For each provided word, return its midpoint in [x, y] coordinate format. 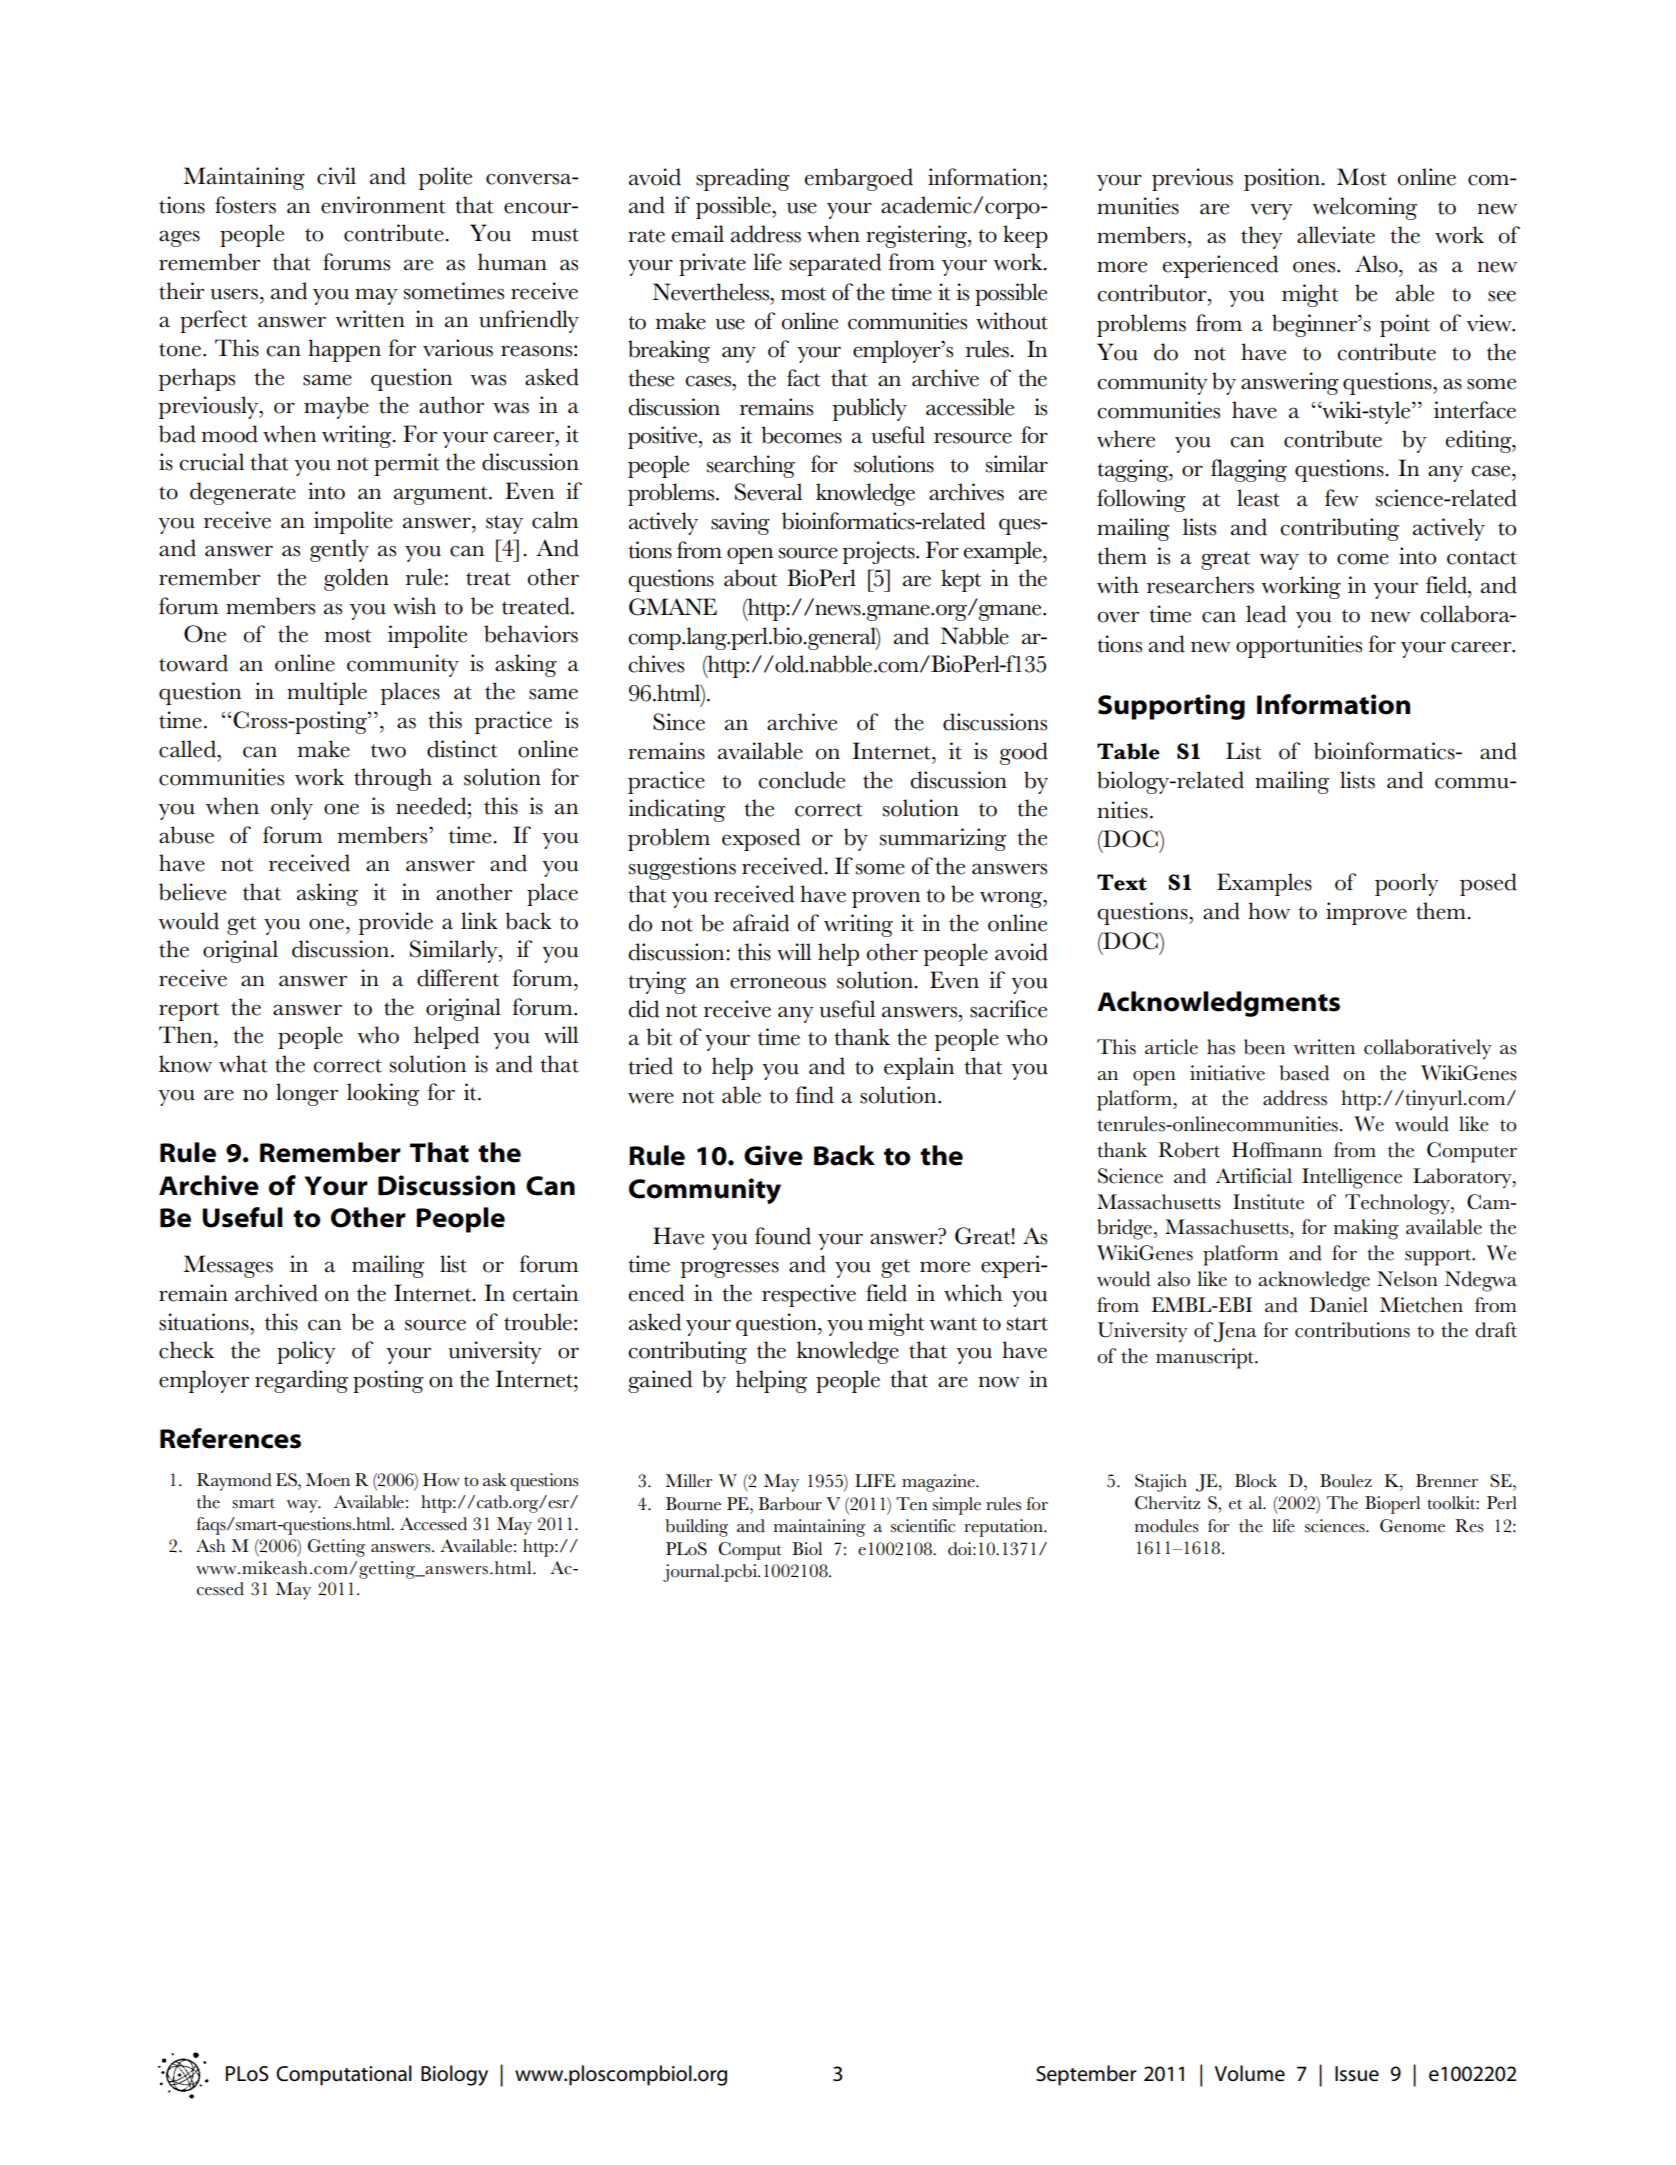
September [1086, 2075]
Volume [1250, 2073]
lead [1266, 614]
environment [383, 205]
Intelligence [1352, 1178]
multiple [327, 693]
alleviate [1336, 235]
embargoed [859, 179]
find [814, 1095]
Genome [1412, 1526]
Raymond [234, 1482]
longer [307, 1094]
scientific [923, 1526]
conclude [801, 780]
